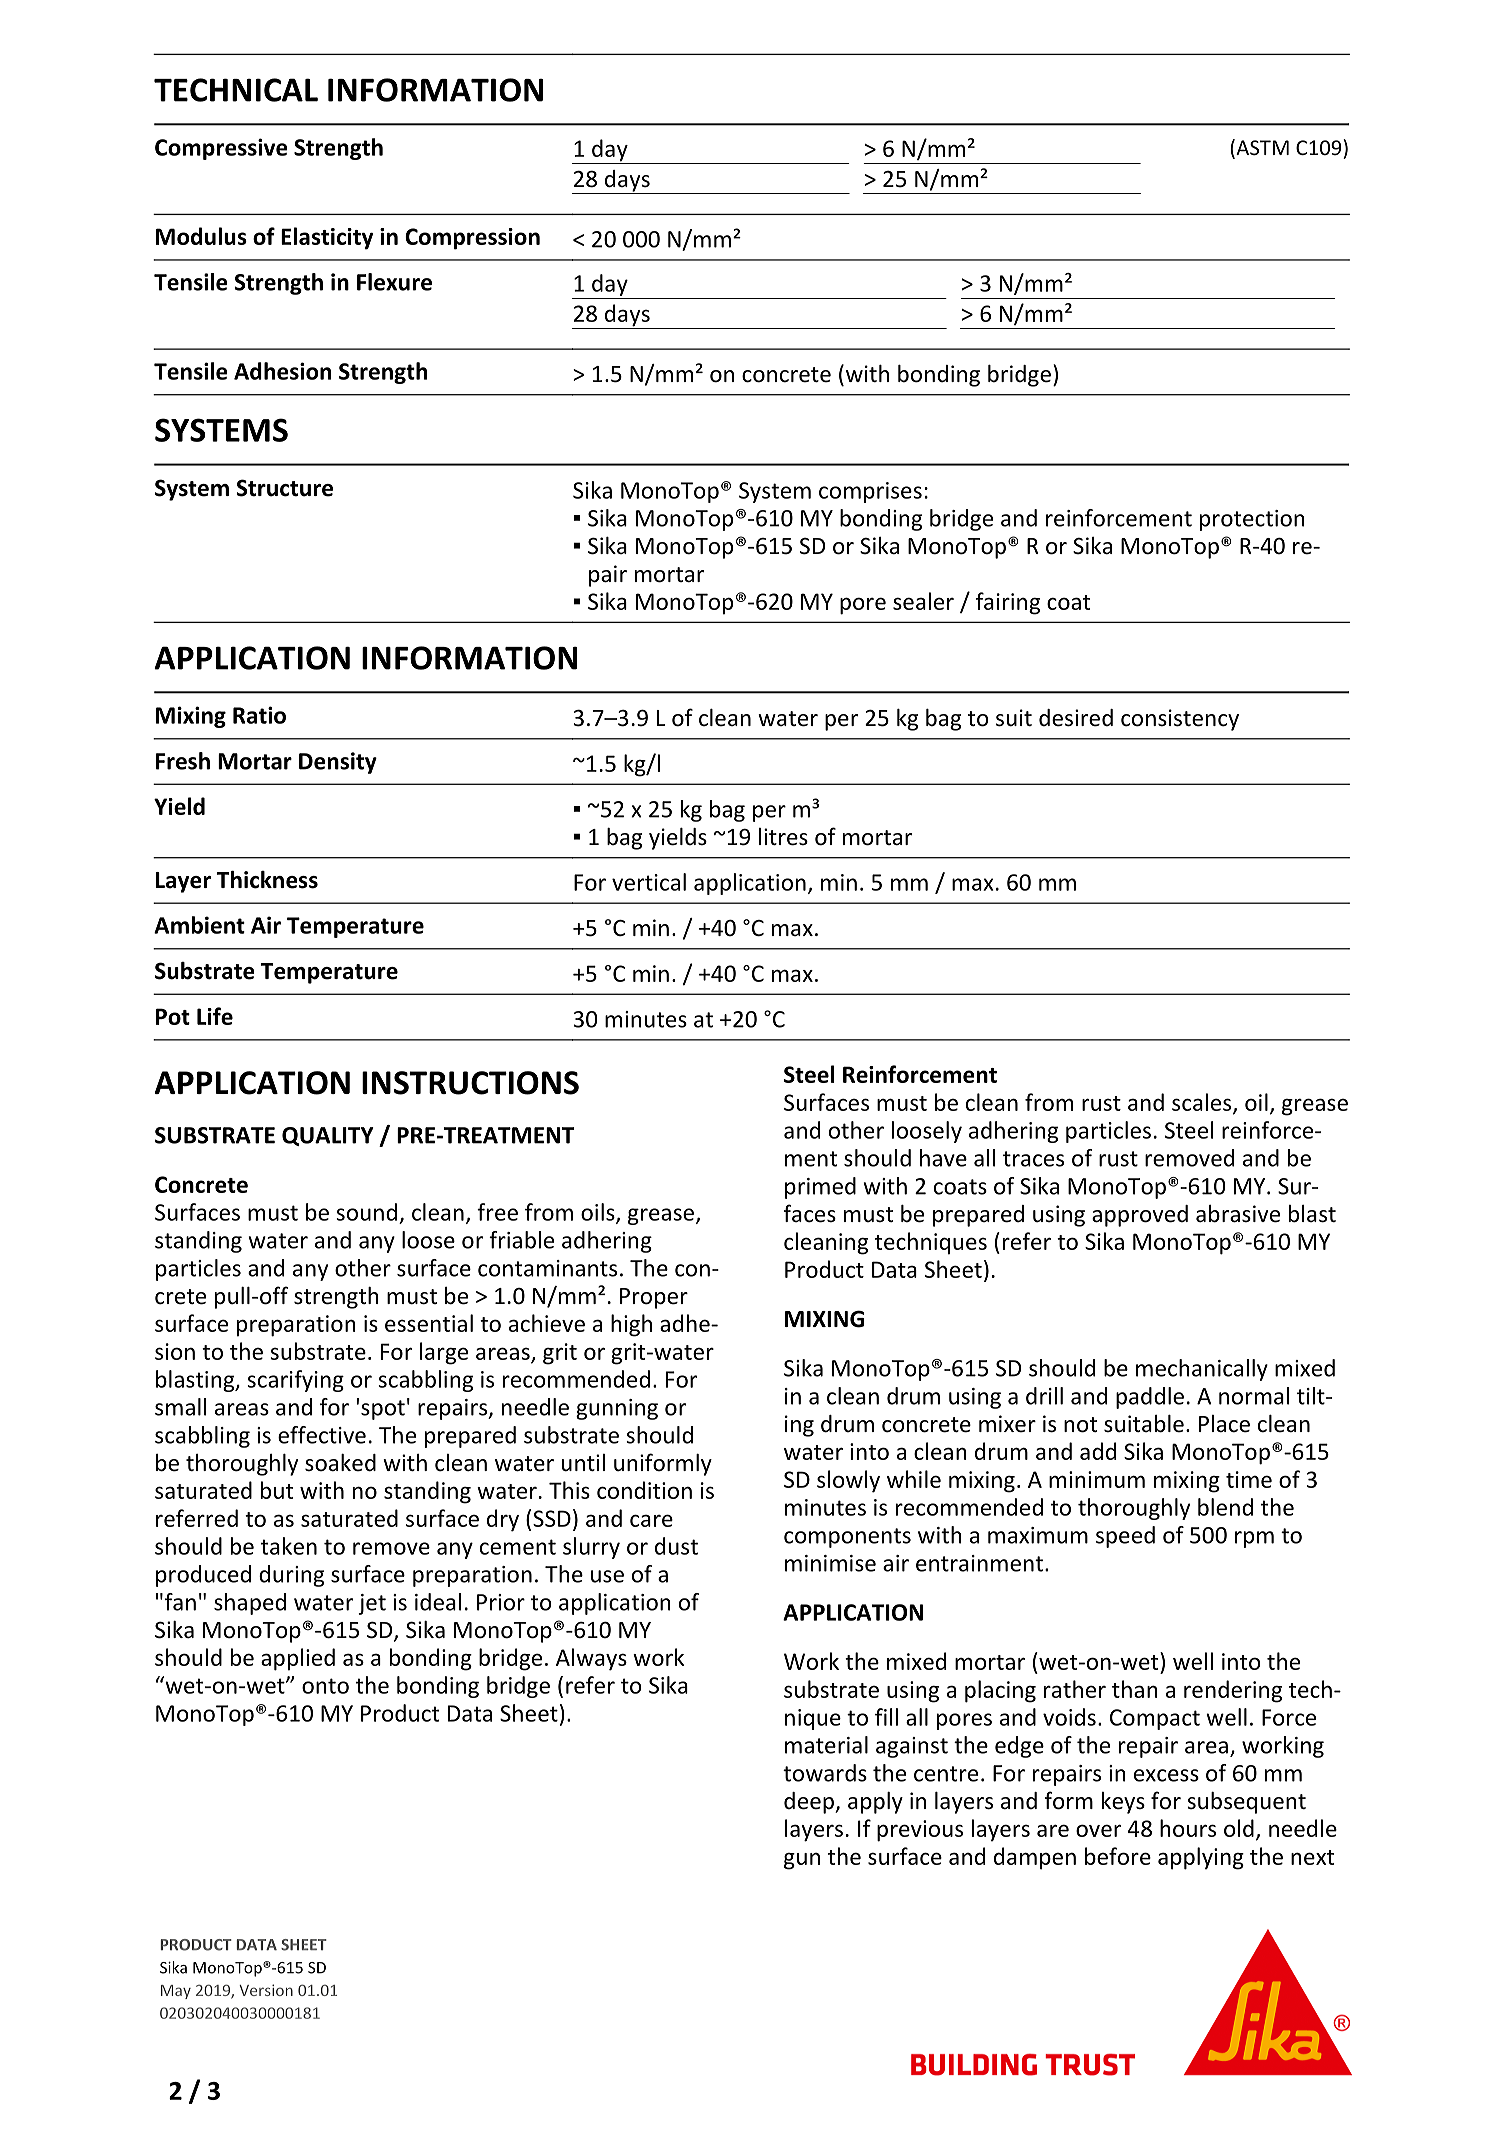 This screenshot has height=2130, width=1506. I want to click on litres, so click(783, 837).
